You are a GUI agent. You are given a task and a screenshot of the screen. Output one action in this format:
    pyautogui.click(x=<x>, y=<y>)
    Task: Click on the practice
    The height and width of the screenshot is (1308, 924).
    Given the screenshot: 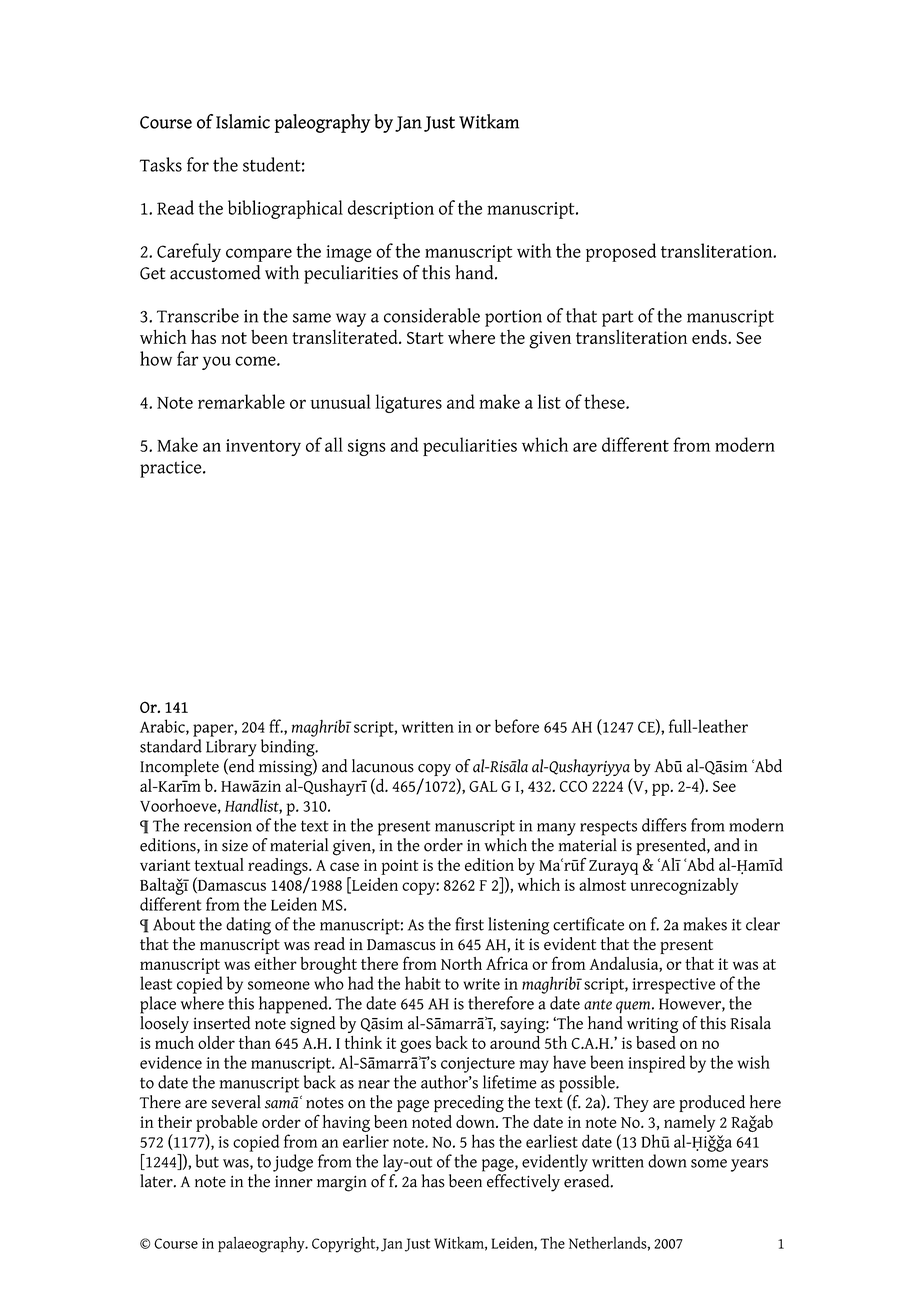 What is the action you would take?
    pyautogui.click(x=172, y=469)
